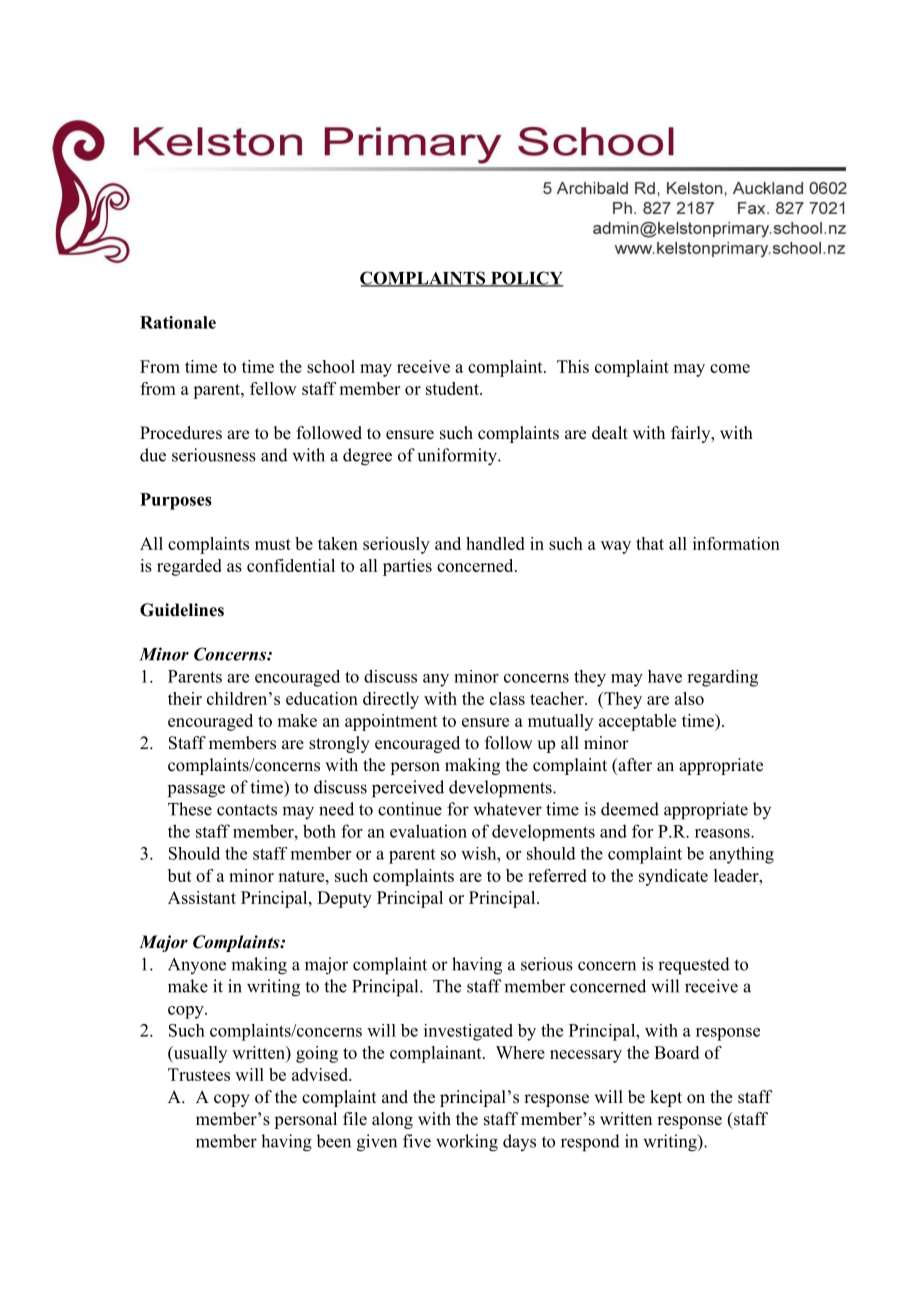  I want to click on also, so click(689, 698).
